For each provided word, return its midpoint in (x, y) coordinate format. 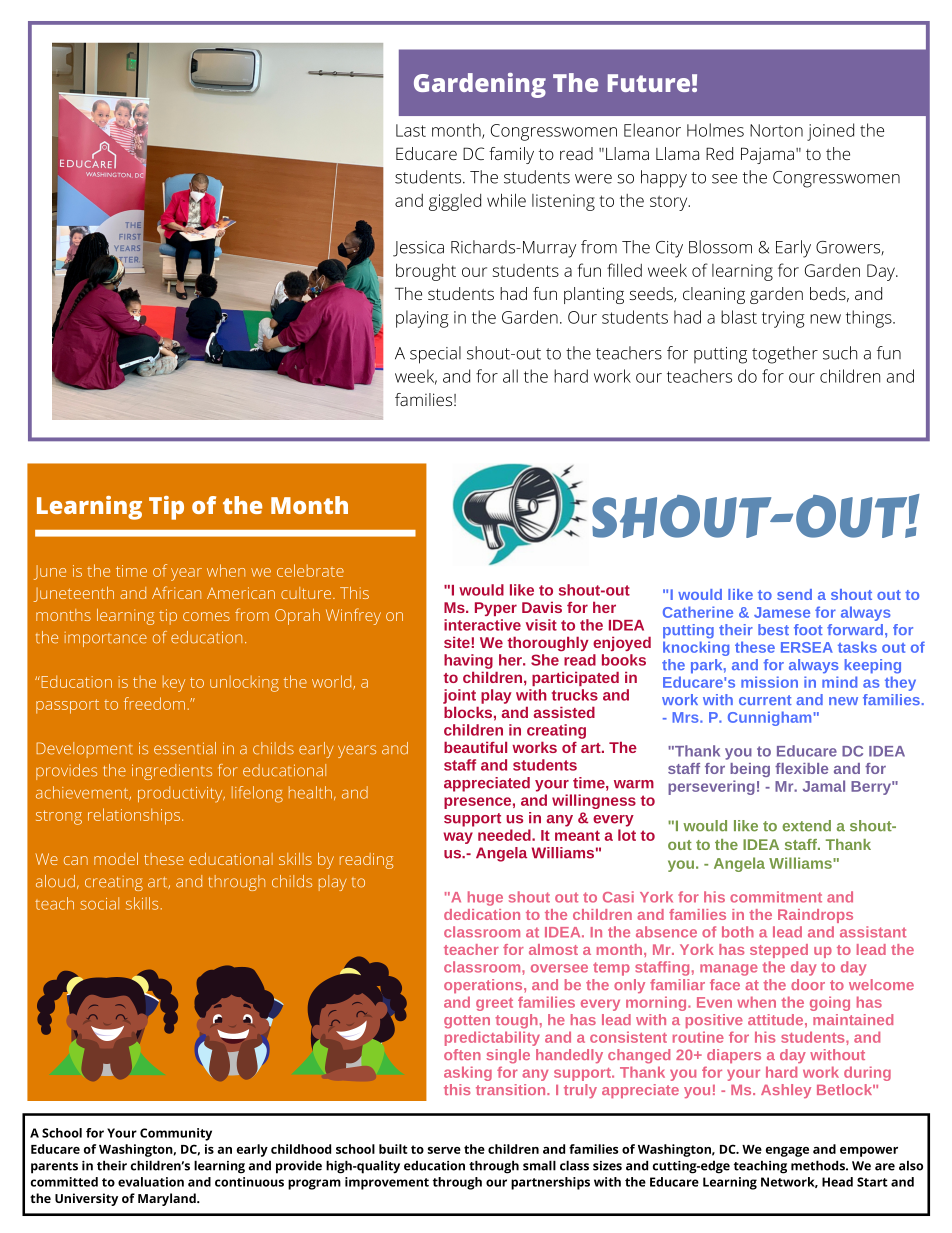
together (785, 355)
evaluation (151, 1182)
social (100, 903)
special (435, 355)
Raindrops (815, 916)
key (174, 684)
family (511, 155)
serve (444, 1150)
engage (787, 1152)
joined (830, 132)
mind (839, 682)
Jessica (418, 249)
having (468, 661)
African (176, 592)
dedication (482, 914)
